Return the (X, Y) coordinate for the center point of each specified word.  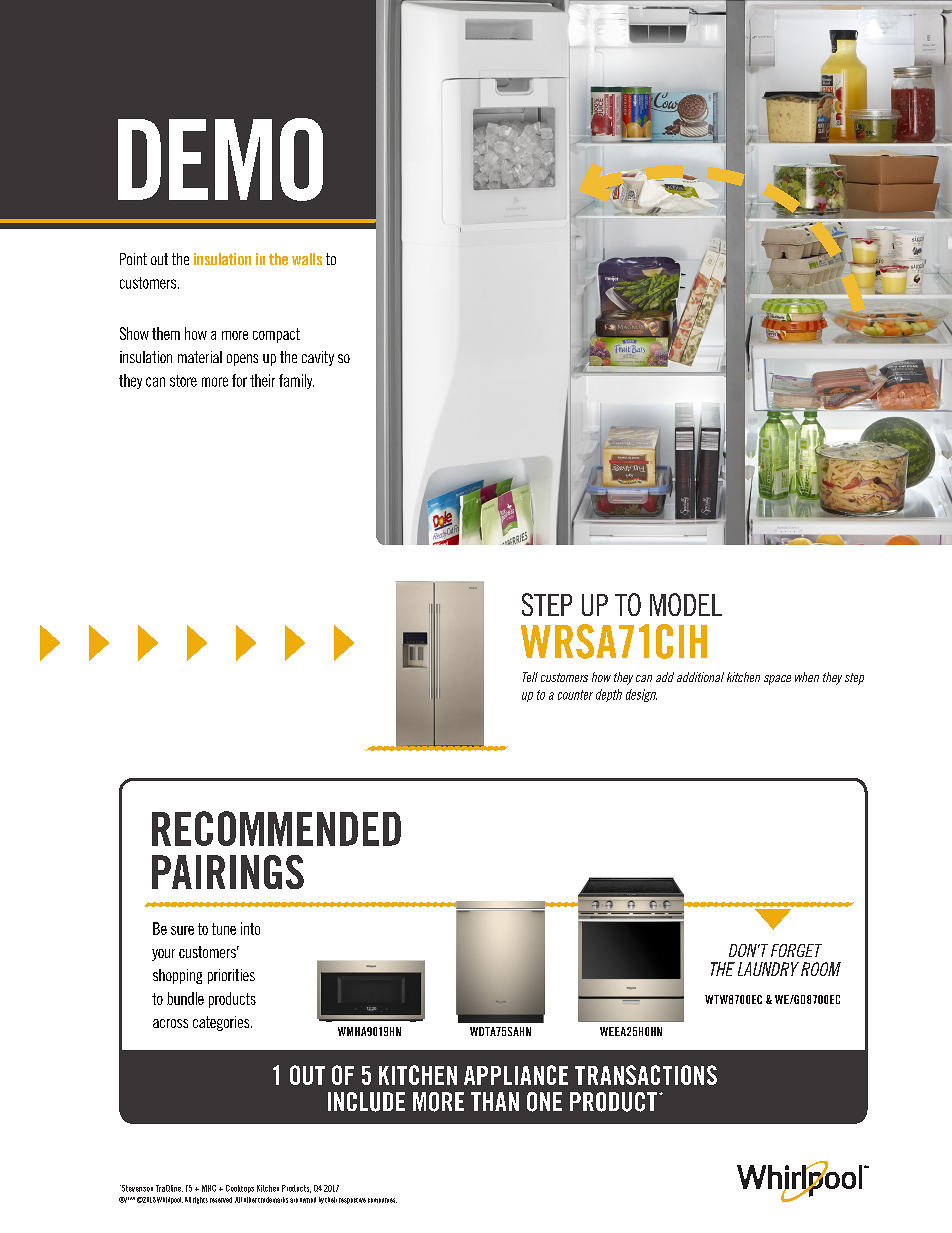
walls (307, 259)
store (183, 381)
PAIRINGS (228, 872)
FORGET (796, 950)
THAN (495, 1101)
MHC (209, 1188)
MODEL (686, 604)
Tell (530, 677)
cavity (318, 358)
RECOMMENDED (276, 828)
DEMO (220, 159)
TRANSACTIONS (646, 1075)
